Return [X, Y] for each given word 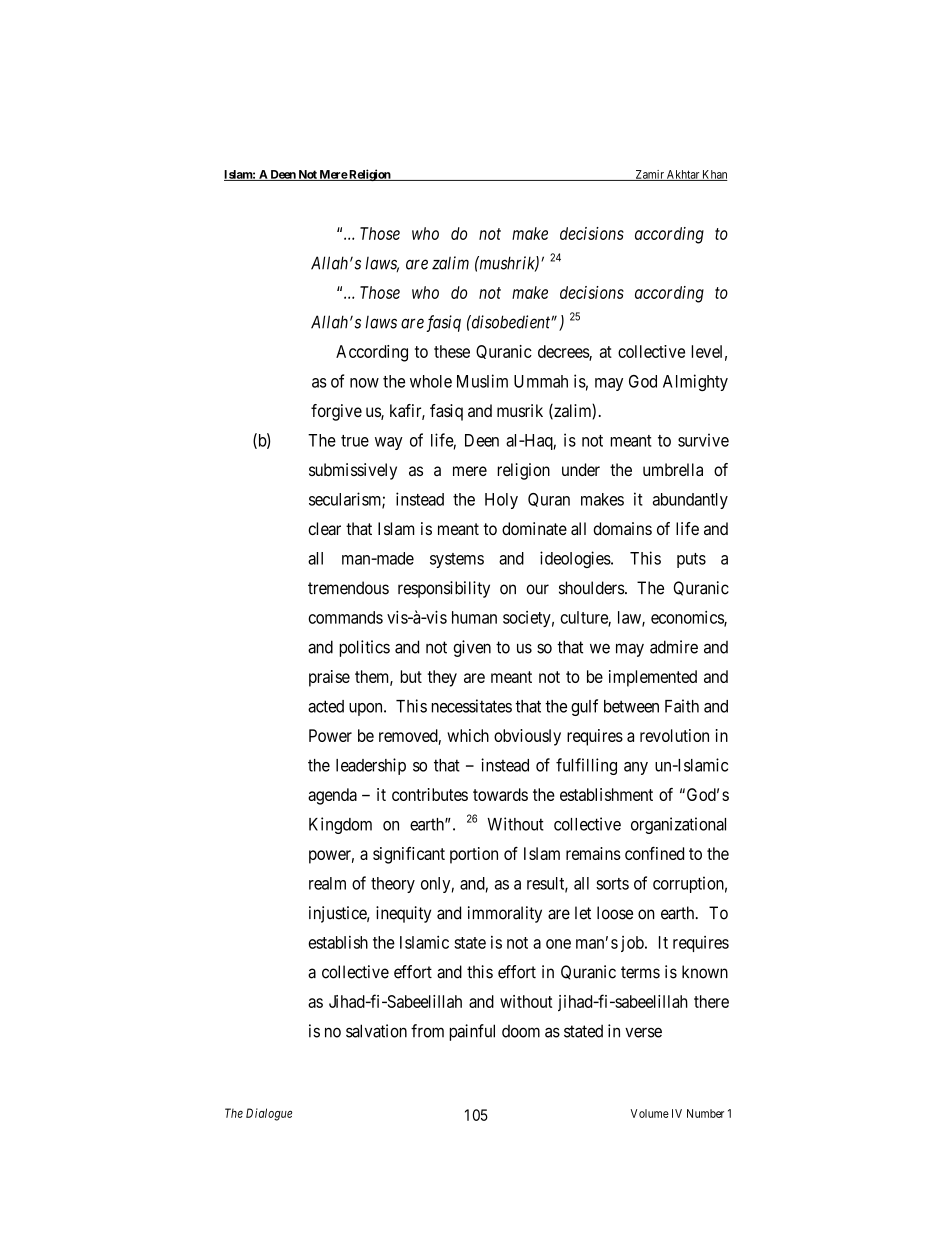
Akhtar [683, 175]
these [452, 351]
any [636, 768]
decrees [564, 352]
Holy [501, 501]
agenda [332, 796]
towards [500, 794]
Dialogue [269, 1114]
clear [324, 528]
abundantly [690, 501]
